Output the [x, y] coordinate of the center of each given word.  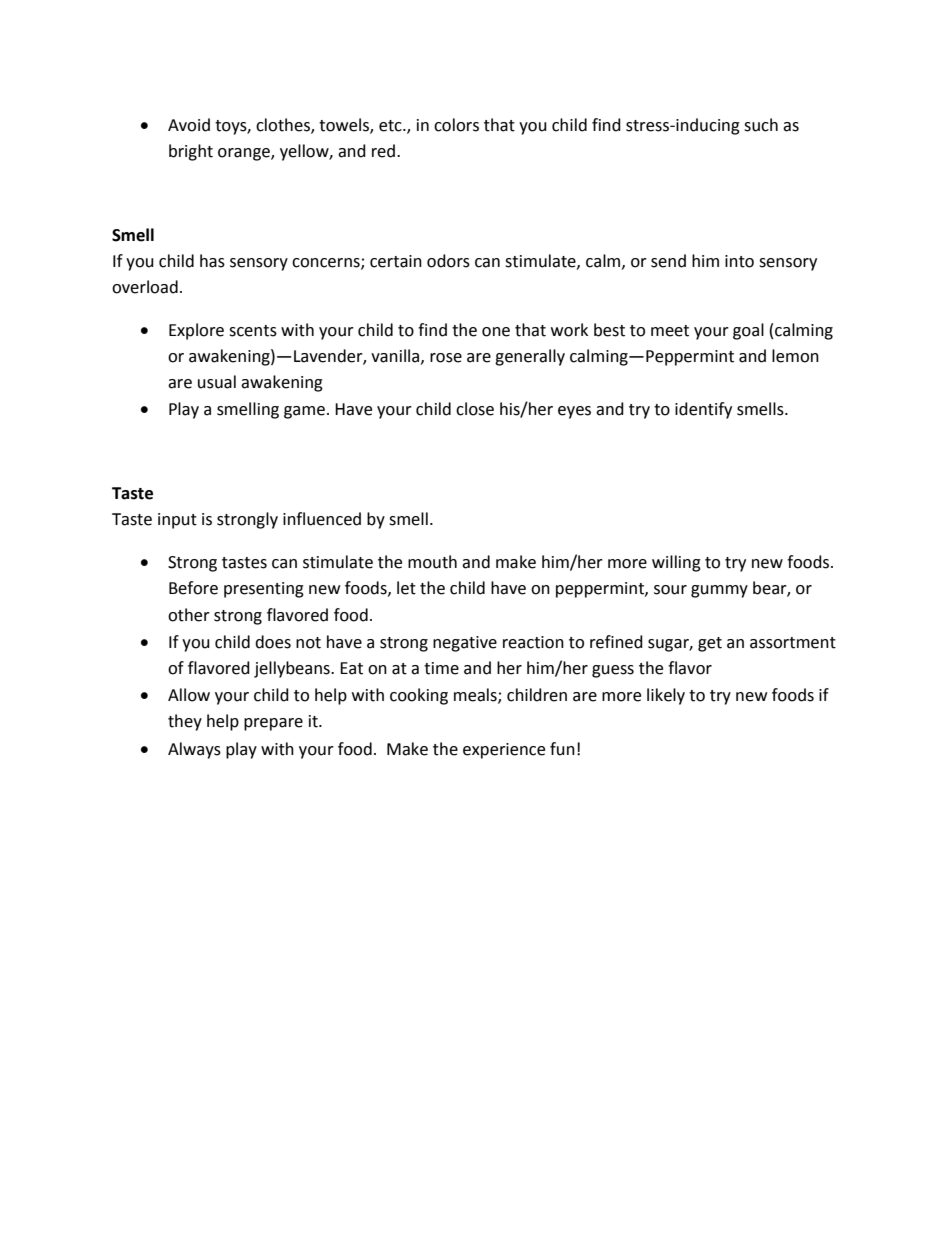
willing [676, 563]
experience [504, 751]
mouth [432, 562]
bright [191, 152]
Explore [196, 331]
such [761, 125]
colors [456, 125]
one [496, 332]
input [177, 521]
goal [748, 331]
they [185, 722]
